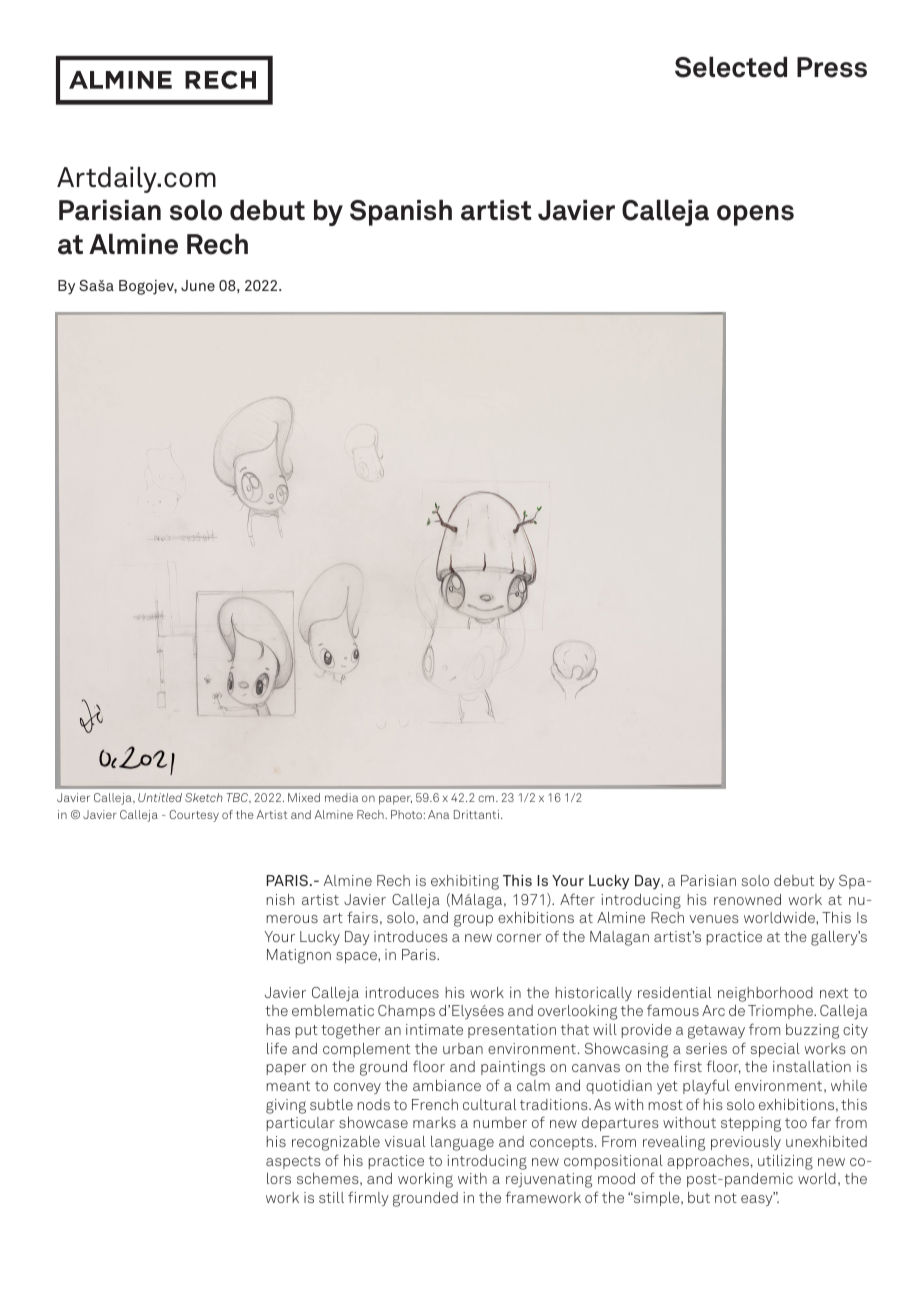 The image size is (924, 1308). Describe the element at coordinates (198, 285) in the document. I see `June` at that location.
